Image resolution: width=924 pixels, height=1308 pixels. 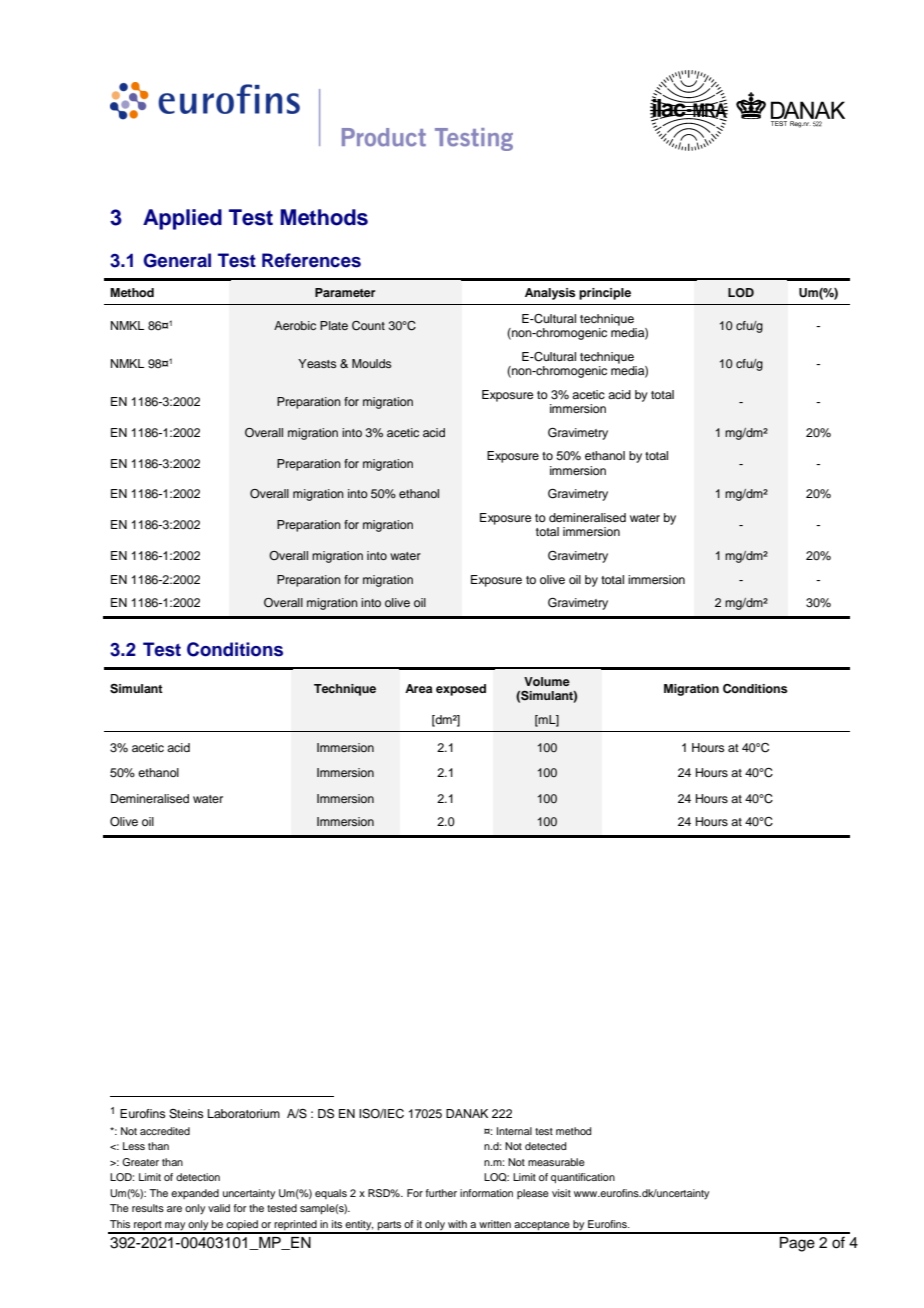 I want to click on Analysis, so click(x=550, y=294).
